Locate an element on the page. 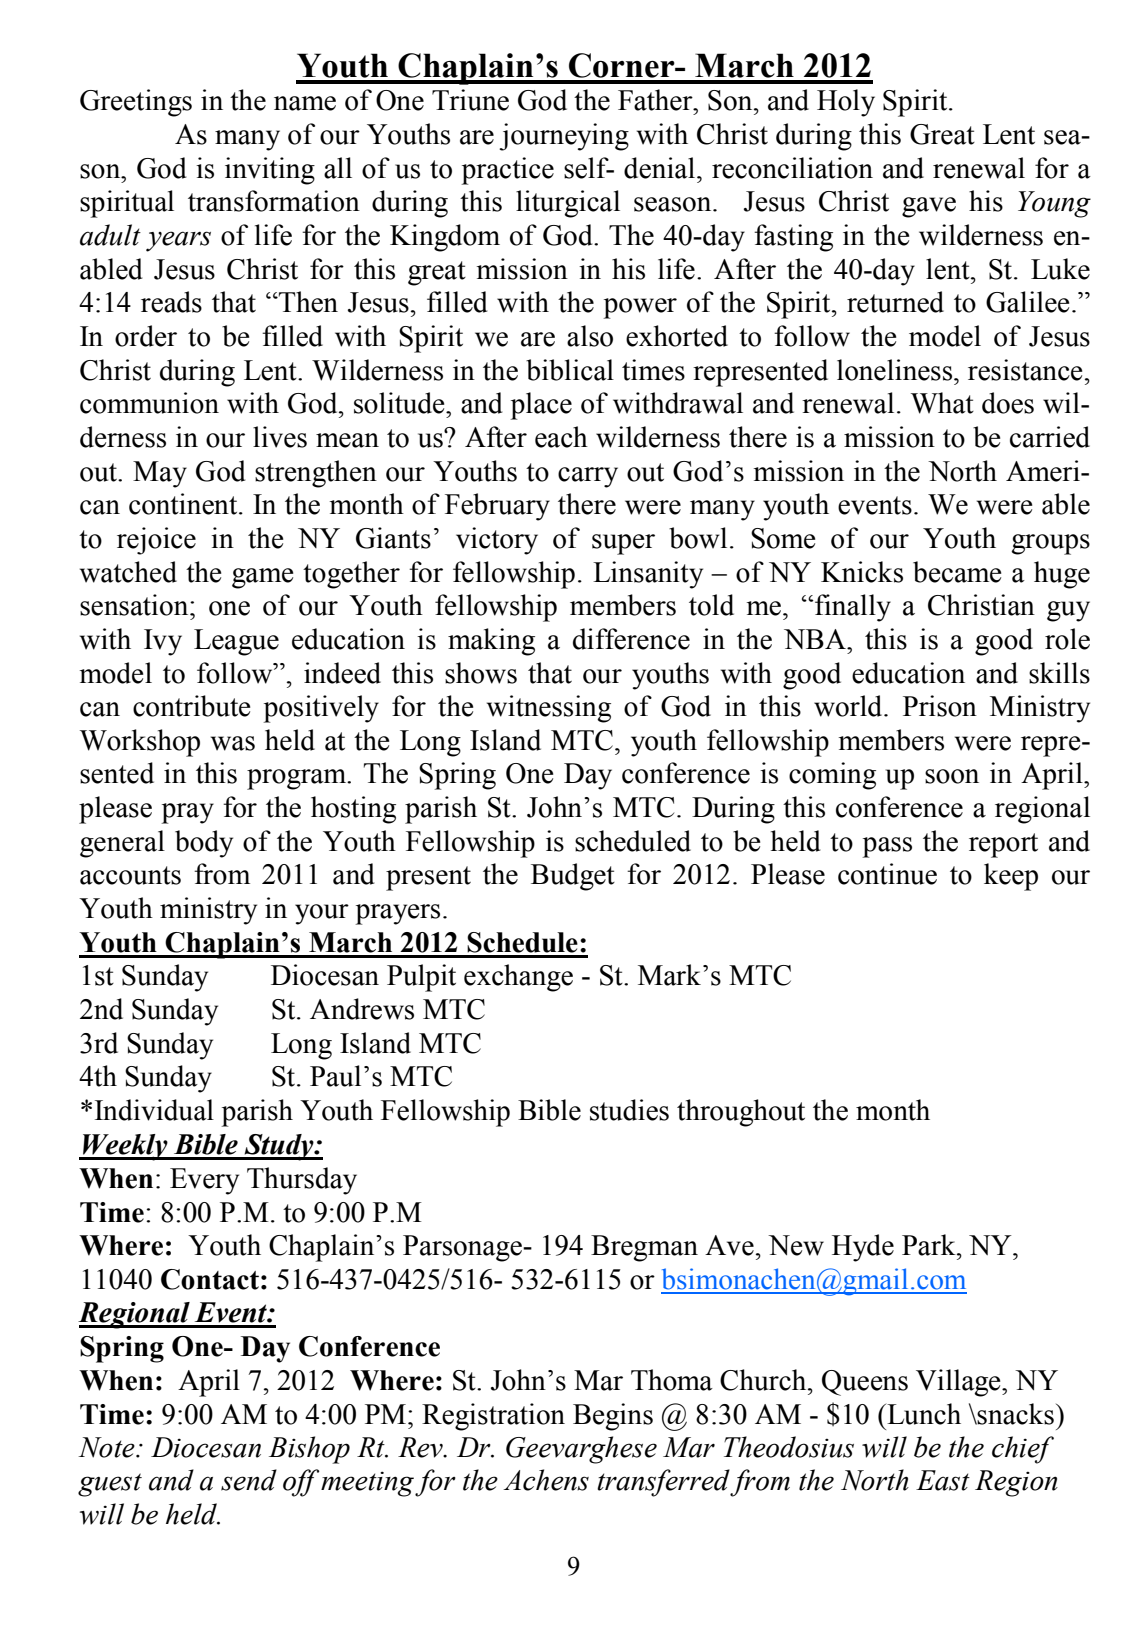 This document has height=1626, width=1148. Prison is located at coordinates (940, 706).
